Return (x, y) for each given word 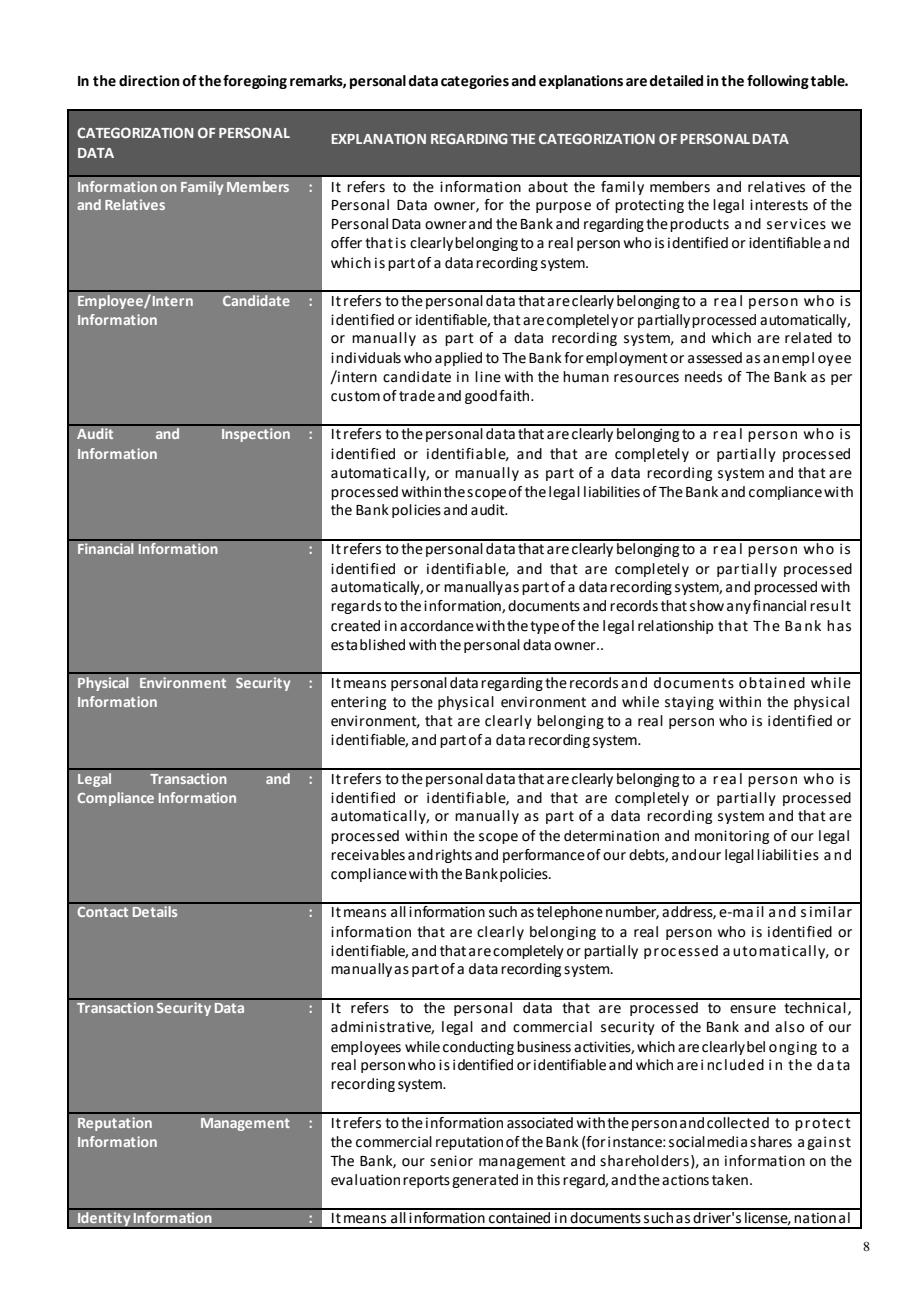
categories (475, 82)
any (739, 608)
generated (485, 1181)
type (544, 627)
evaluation (365, 1180)
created (355, 626)
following (778, 82)
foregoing (255, 82)
